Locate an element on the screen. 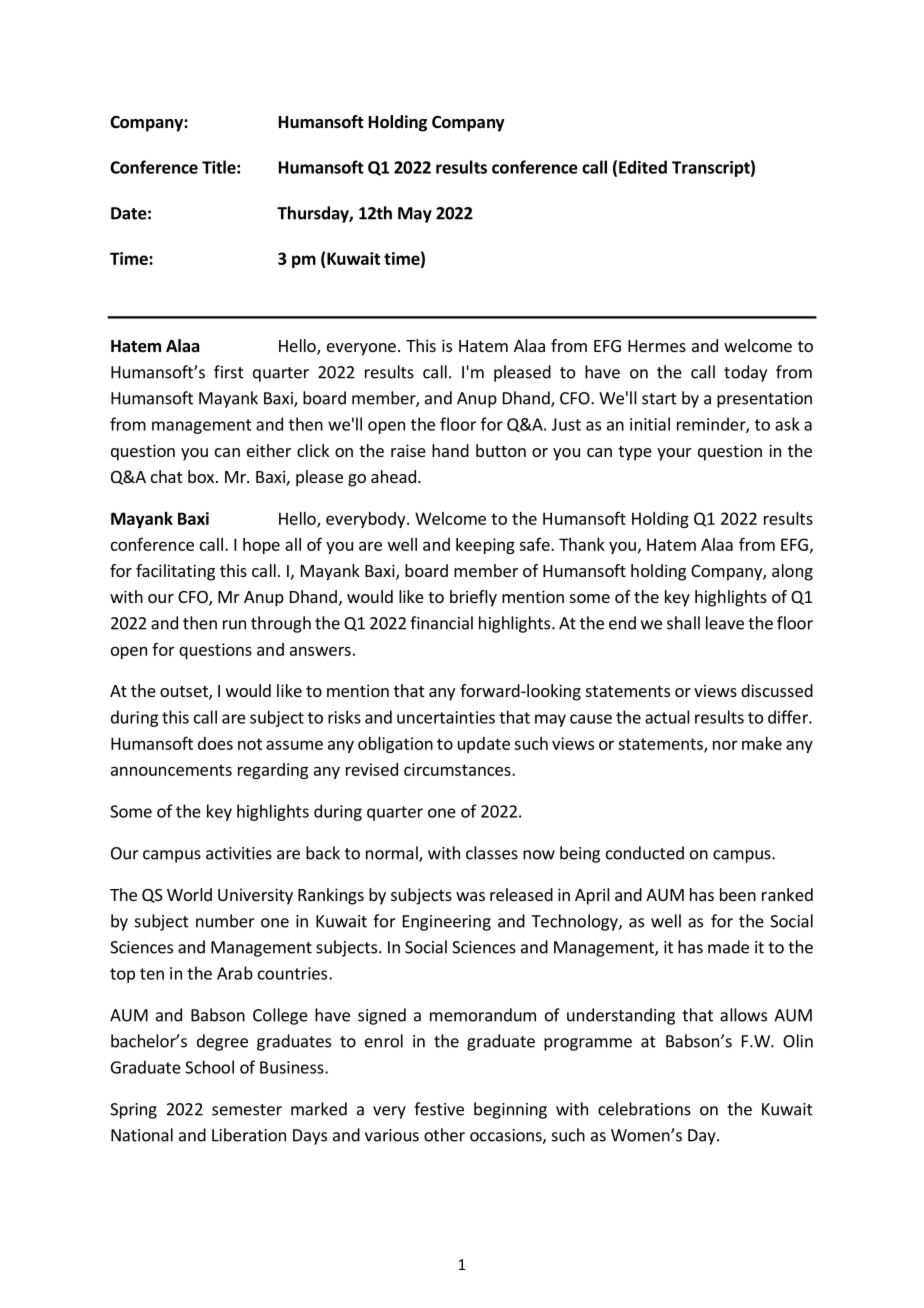 This screenshot has height=1308, width=924. leave is located at coordinates (725, 623).
